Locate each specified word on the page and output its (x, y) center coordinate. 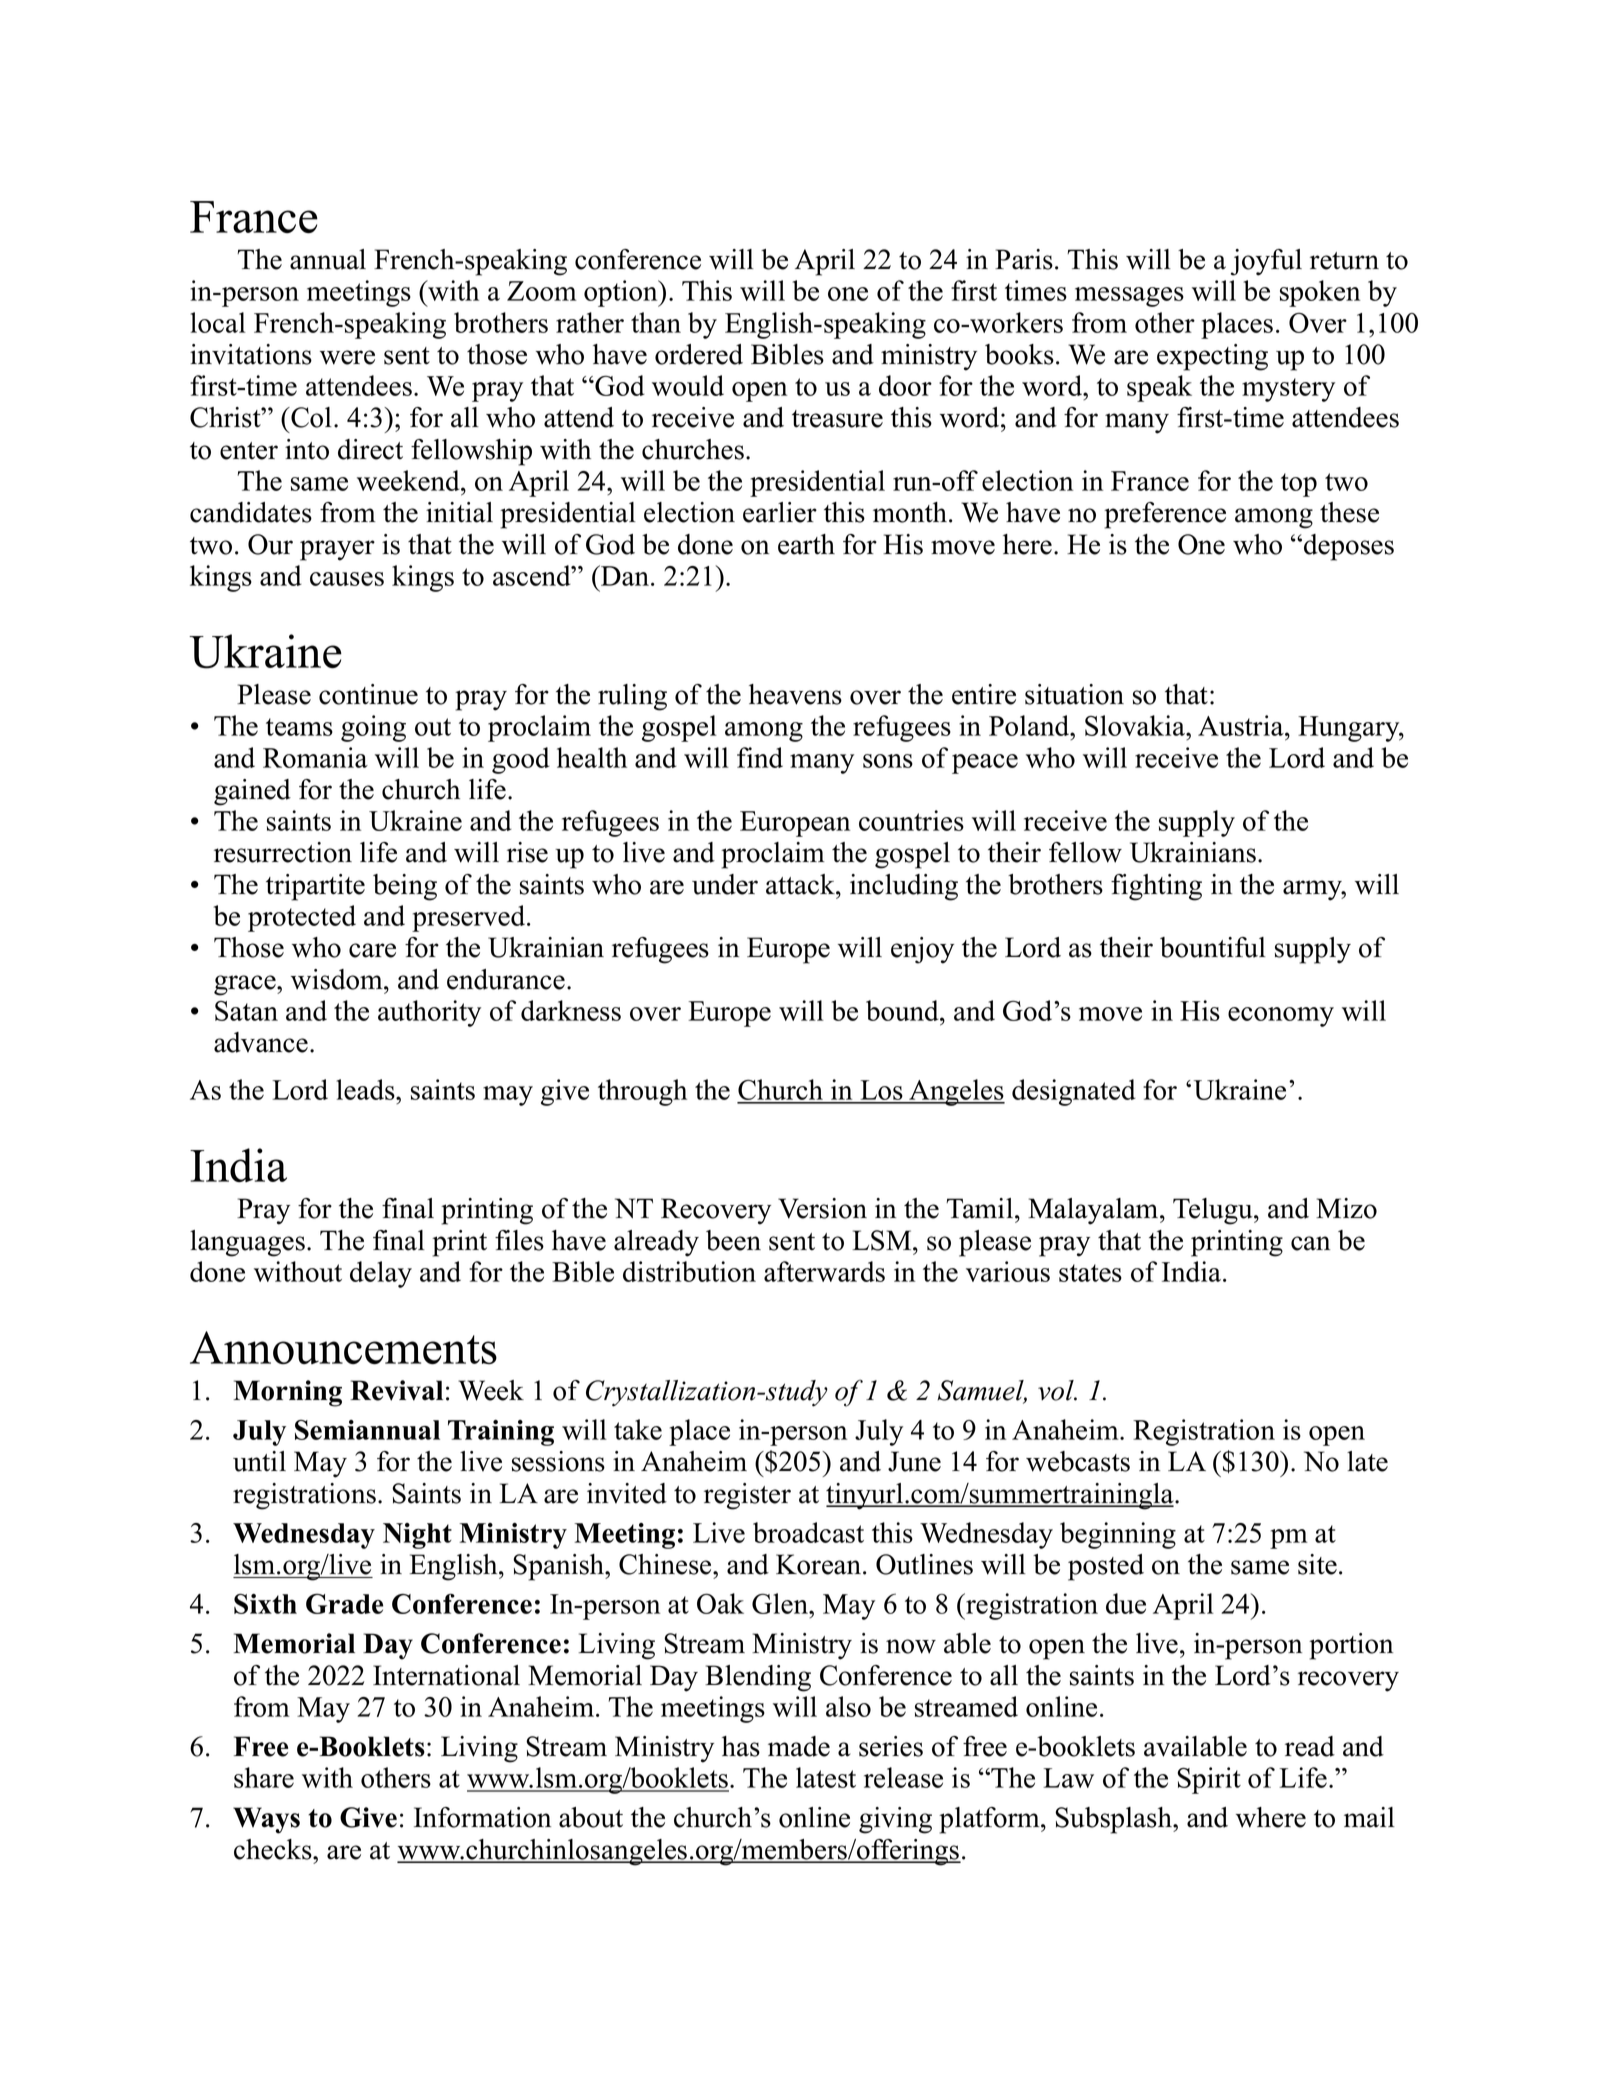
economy (1281, 1017)
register (747, 1496)
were (347, 357)
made (799, 1746)
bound (903, 1010)
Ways (266, 1820)
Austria (1242, 725)
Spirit (1209, 1780)
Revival (396, 1390)
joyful (1266, 262)
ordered (699, 354)
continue (368, 694)
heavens (795, 694)
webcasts (1078, 1461)
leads (366, 1089)
